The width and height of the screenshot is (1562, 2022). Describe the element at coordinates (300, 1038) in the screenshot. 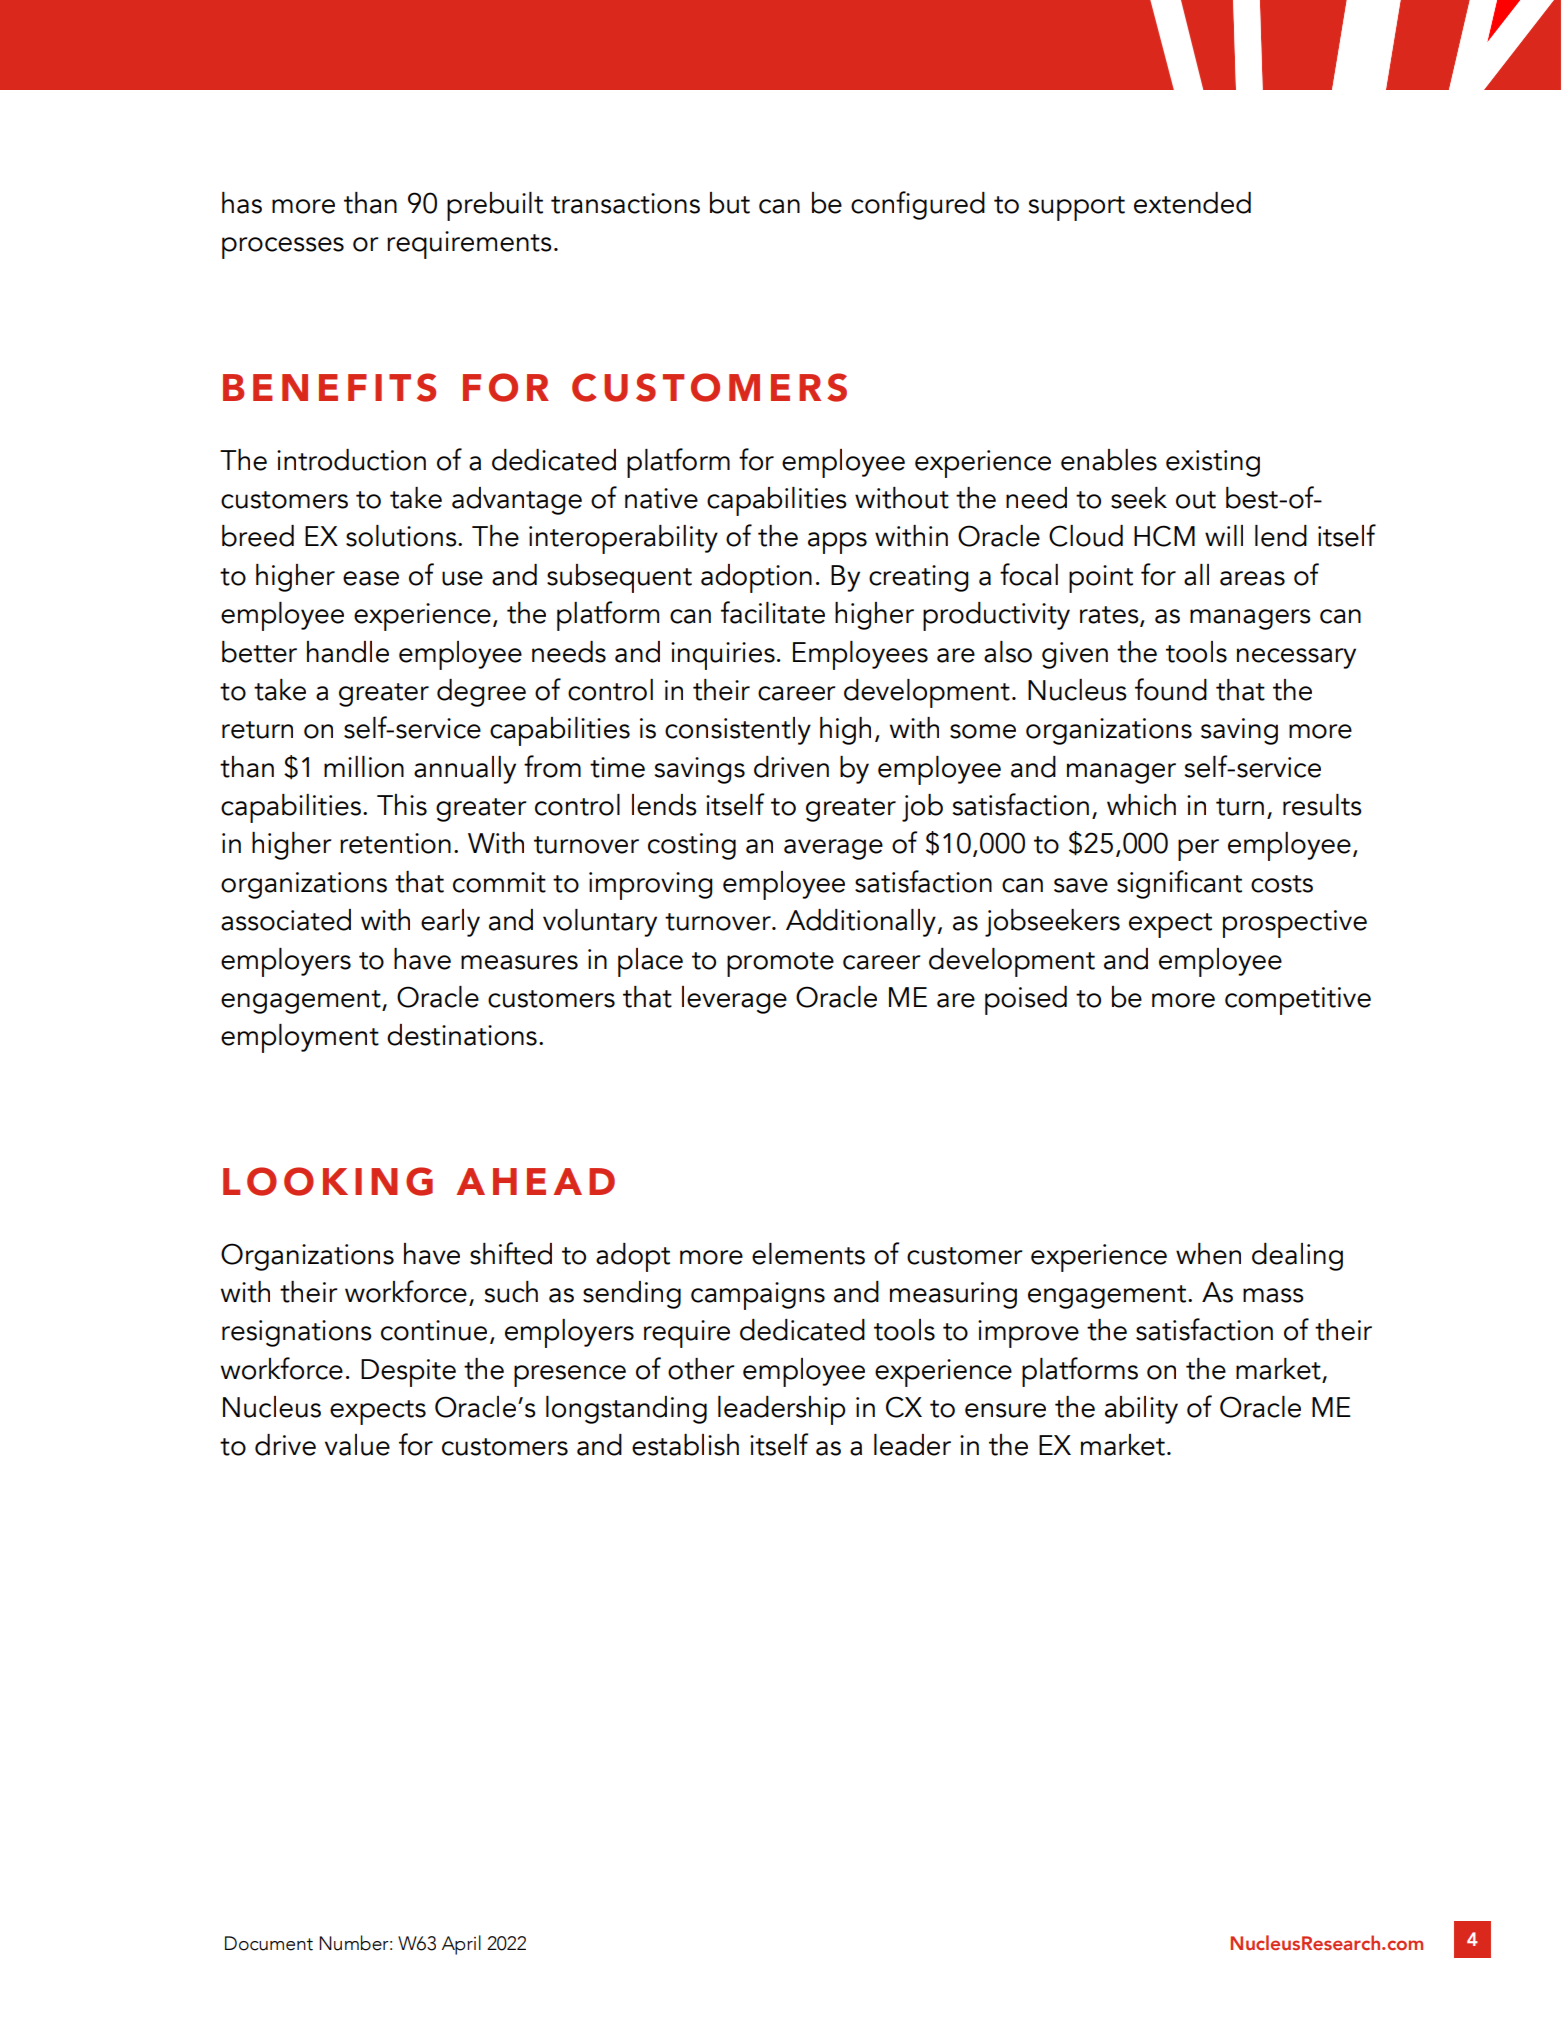

I see `employment` at that location.
